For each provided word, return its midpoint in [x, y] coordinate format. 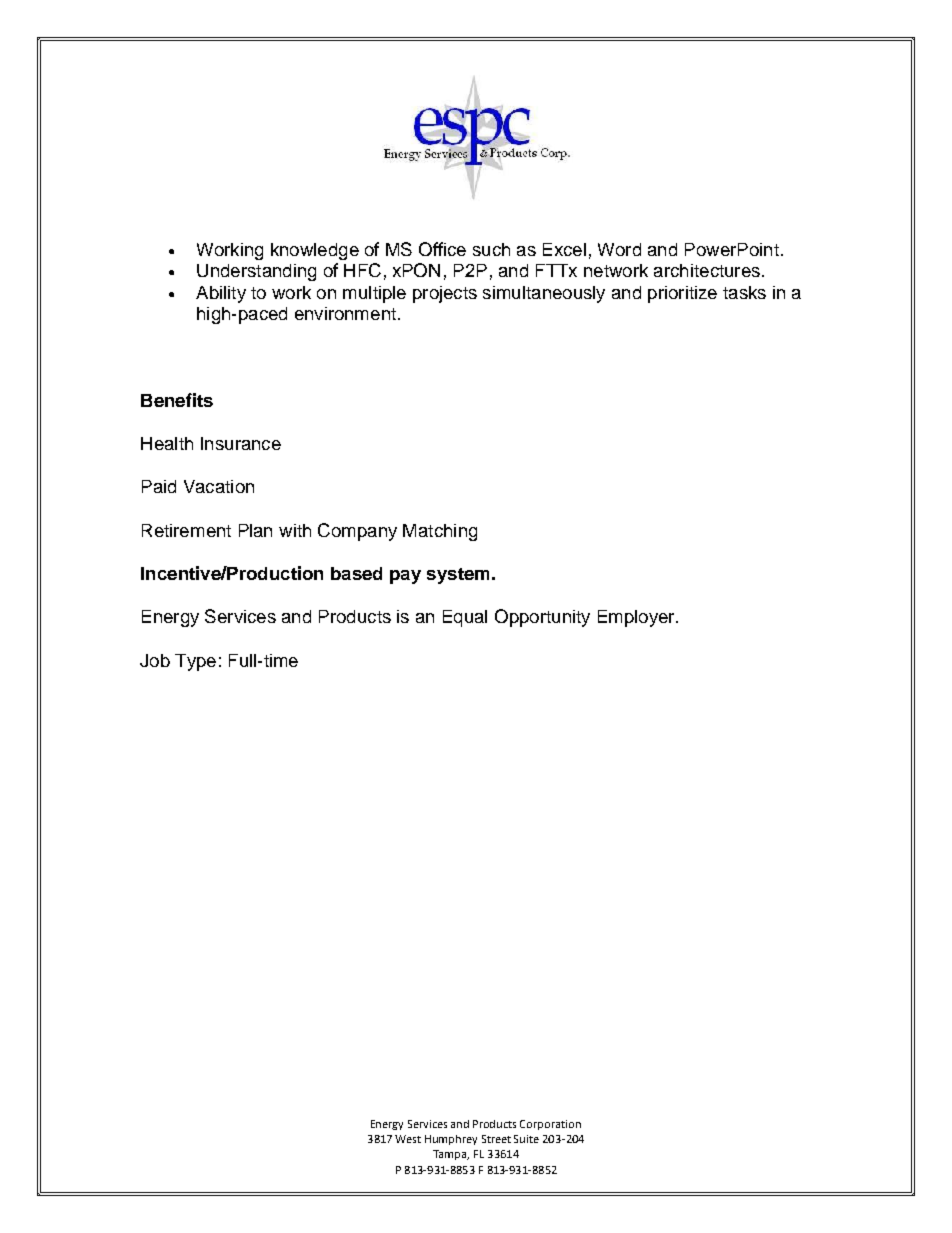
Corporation [550, 1125]
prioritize [682, 294]
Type [195, 662]
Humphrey [451, 1140]
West [408, 1139]
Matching [440, 532]
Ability [221, 294]
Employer [637, 618]
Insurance [241, 443]
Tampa [451, 1155]
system [458, 576]
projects [445, 294]
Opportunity [542, 618]
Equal [465, 618]
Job [155, 660]
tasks [744, 292]
